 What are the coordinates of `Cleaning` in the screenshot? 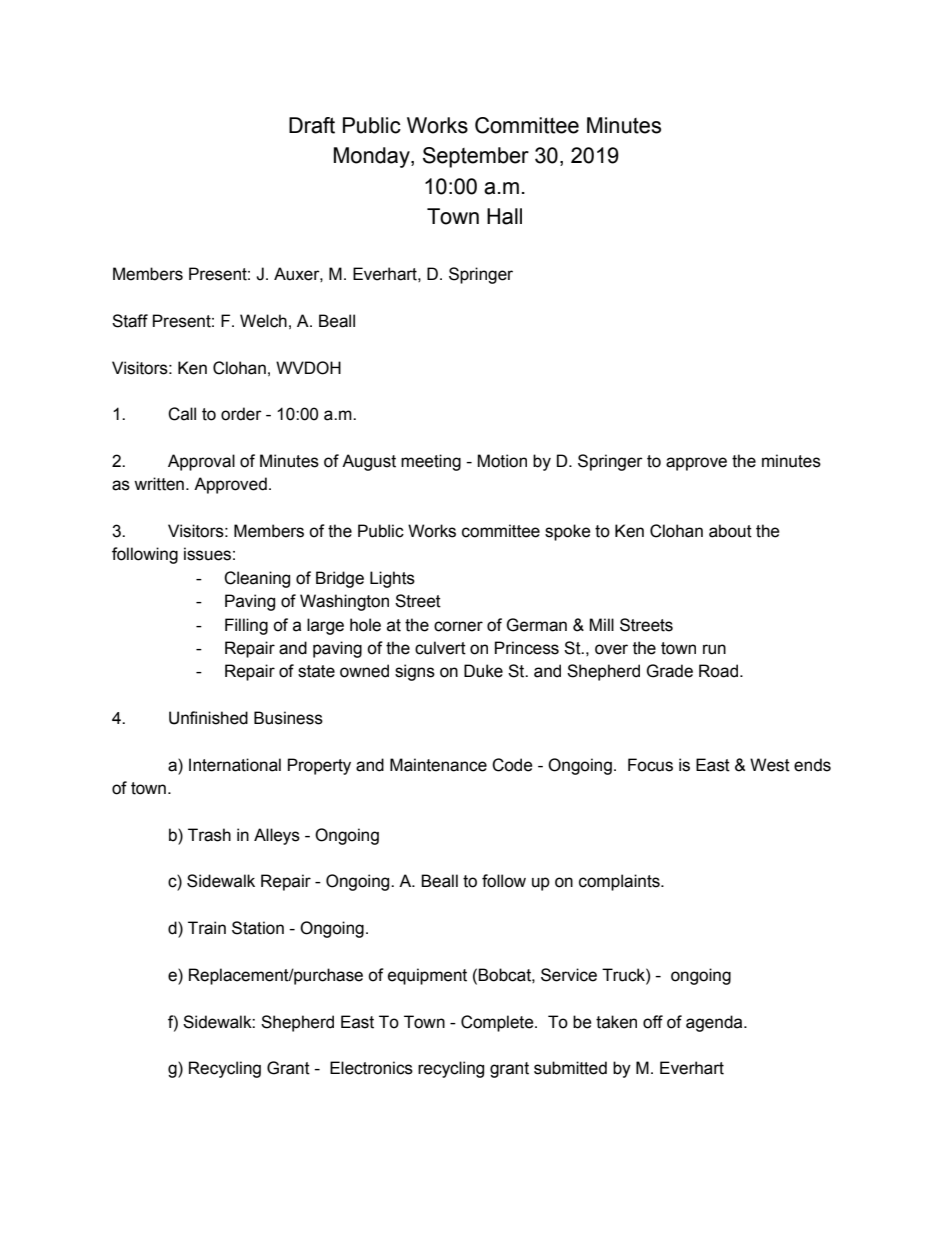 It's located at (257, 579).
